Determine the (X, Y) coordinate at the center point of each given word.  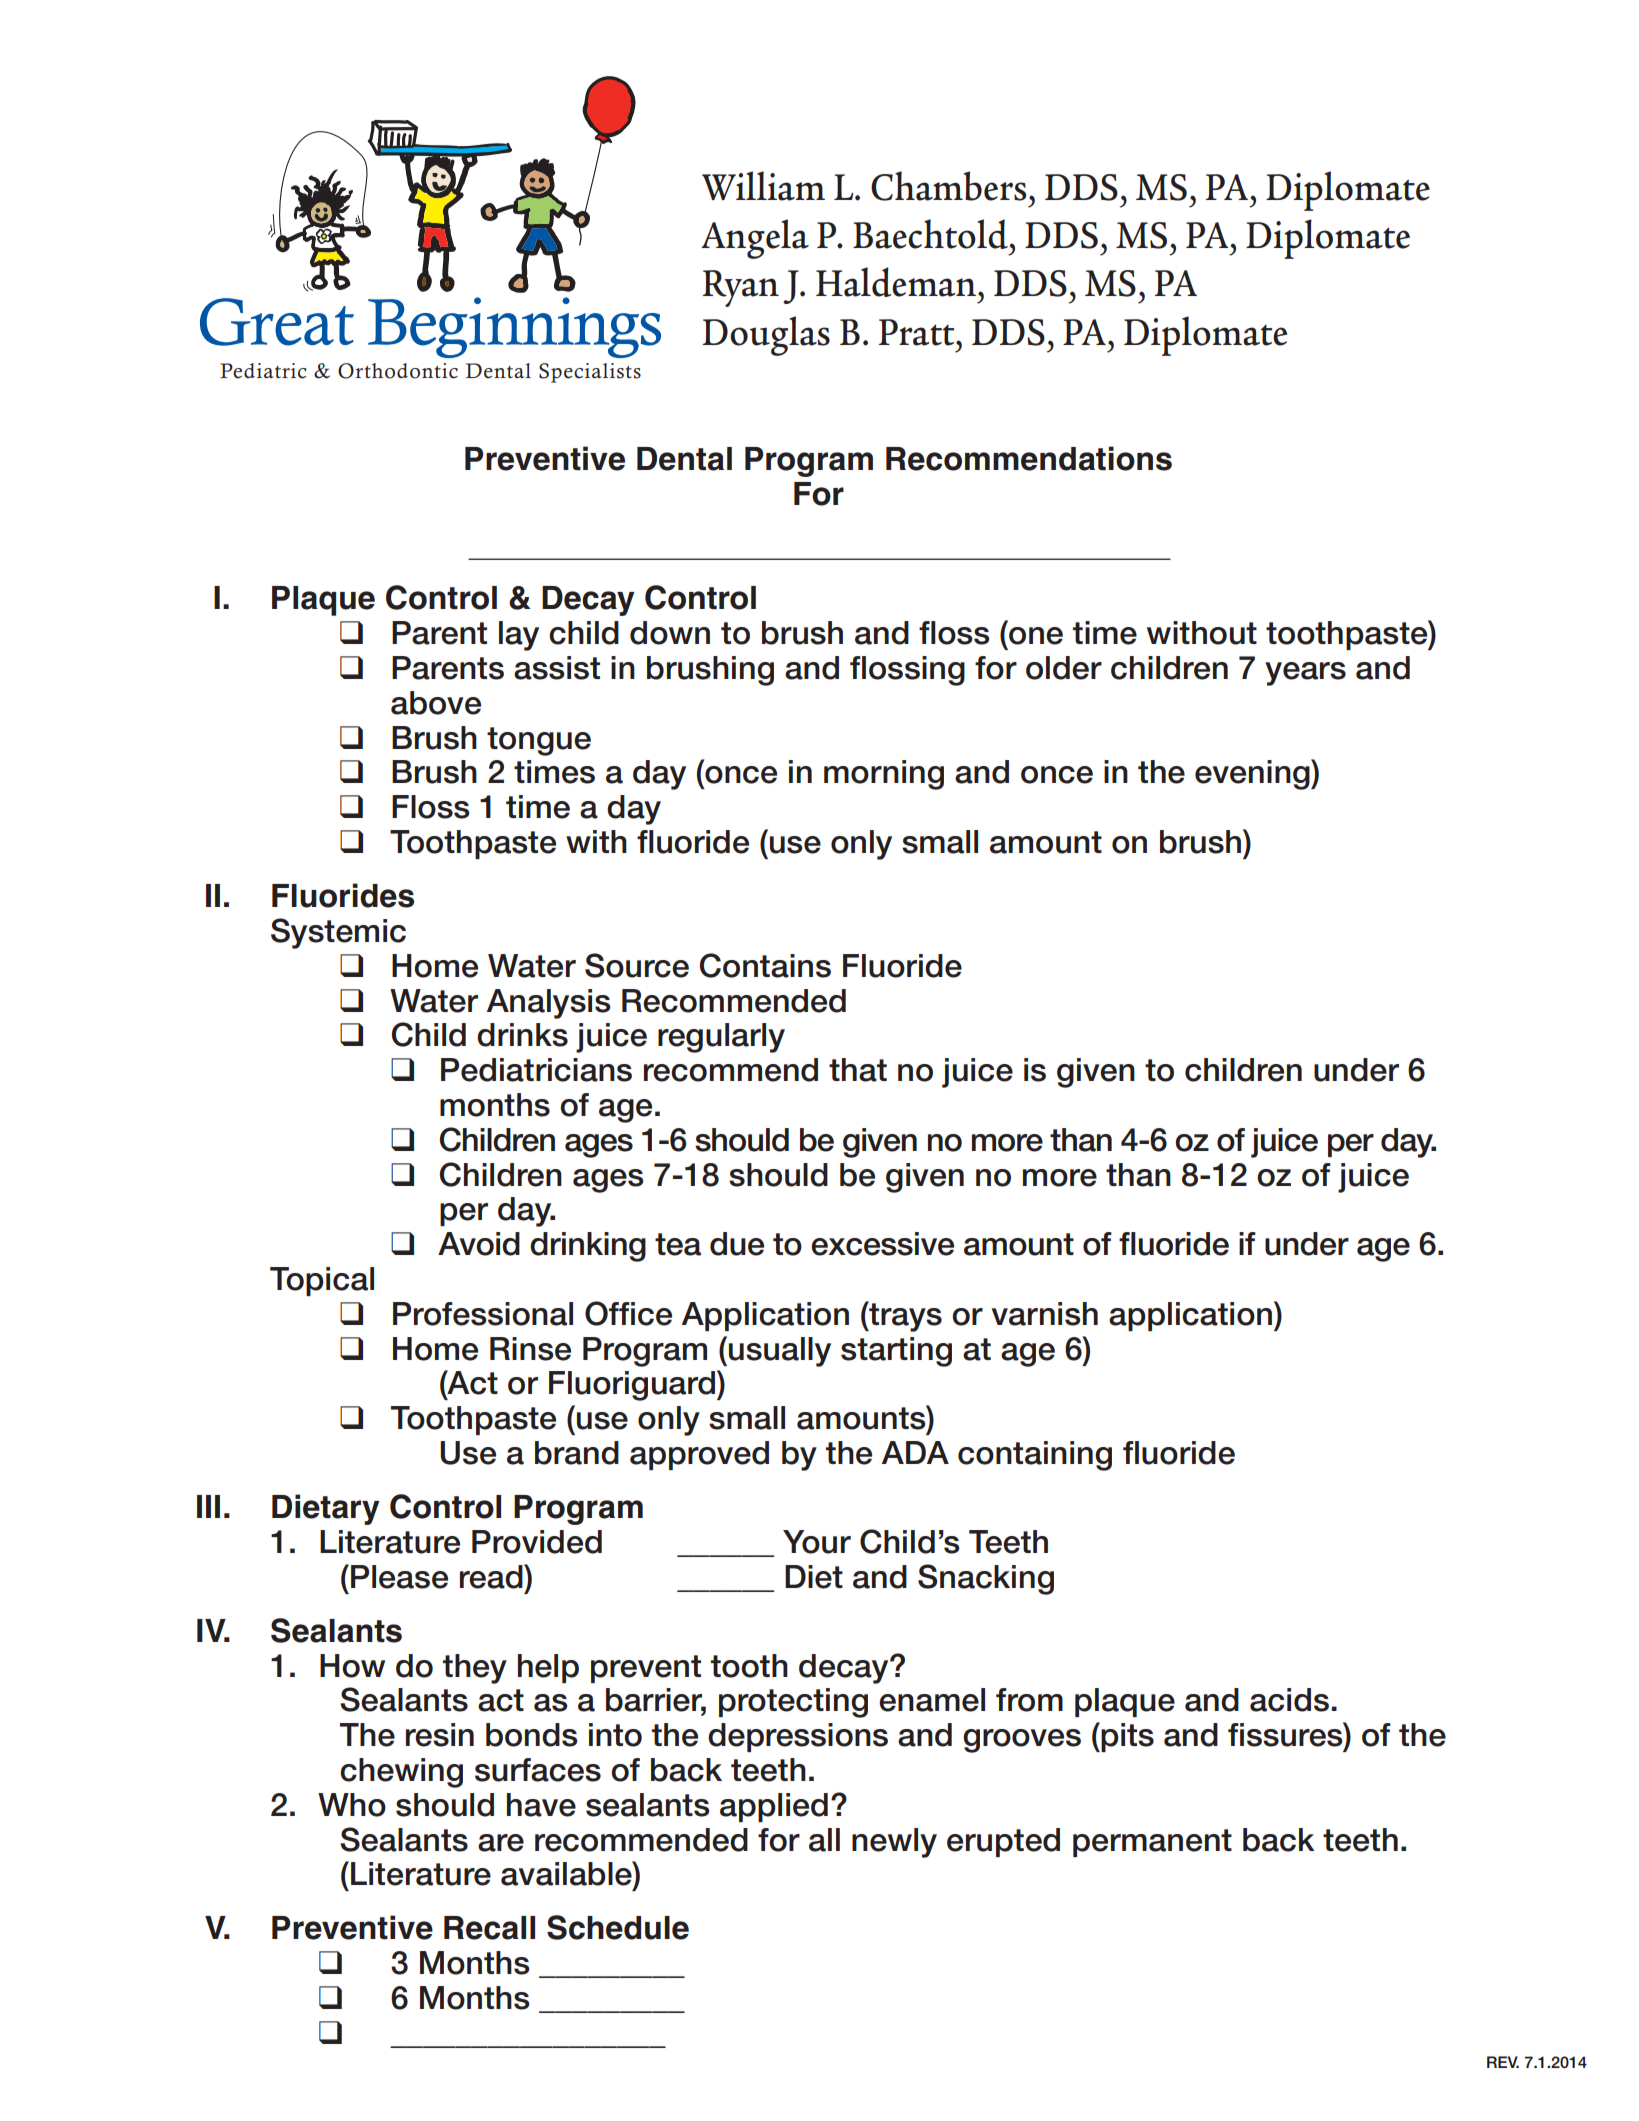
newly (894, 1843)
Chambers (948, 186)
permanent (1152, 1843)
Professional (483, 1314)
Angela (755, 239)
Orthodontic (398, 371)
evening (1253, 774)
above (436, 703)
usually (780, 1352)
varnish (1045, 1314)
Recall (489, 1928)
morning (884, 775)
